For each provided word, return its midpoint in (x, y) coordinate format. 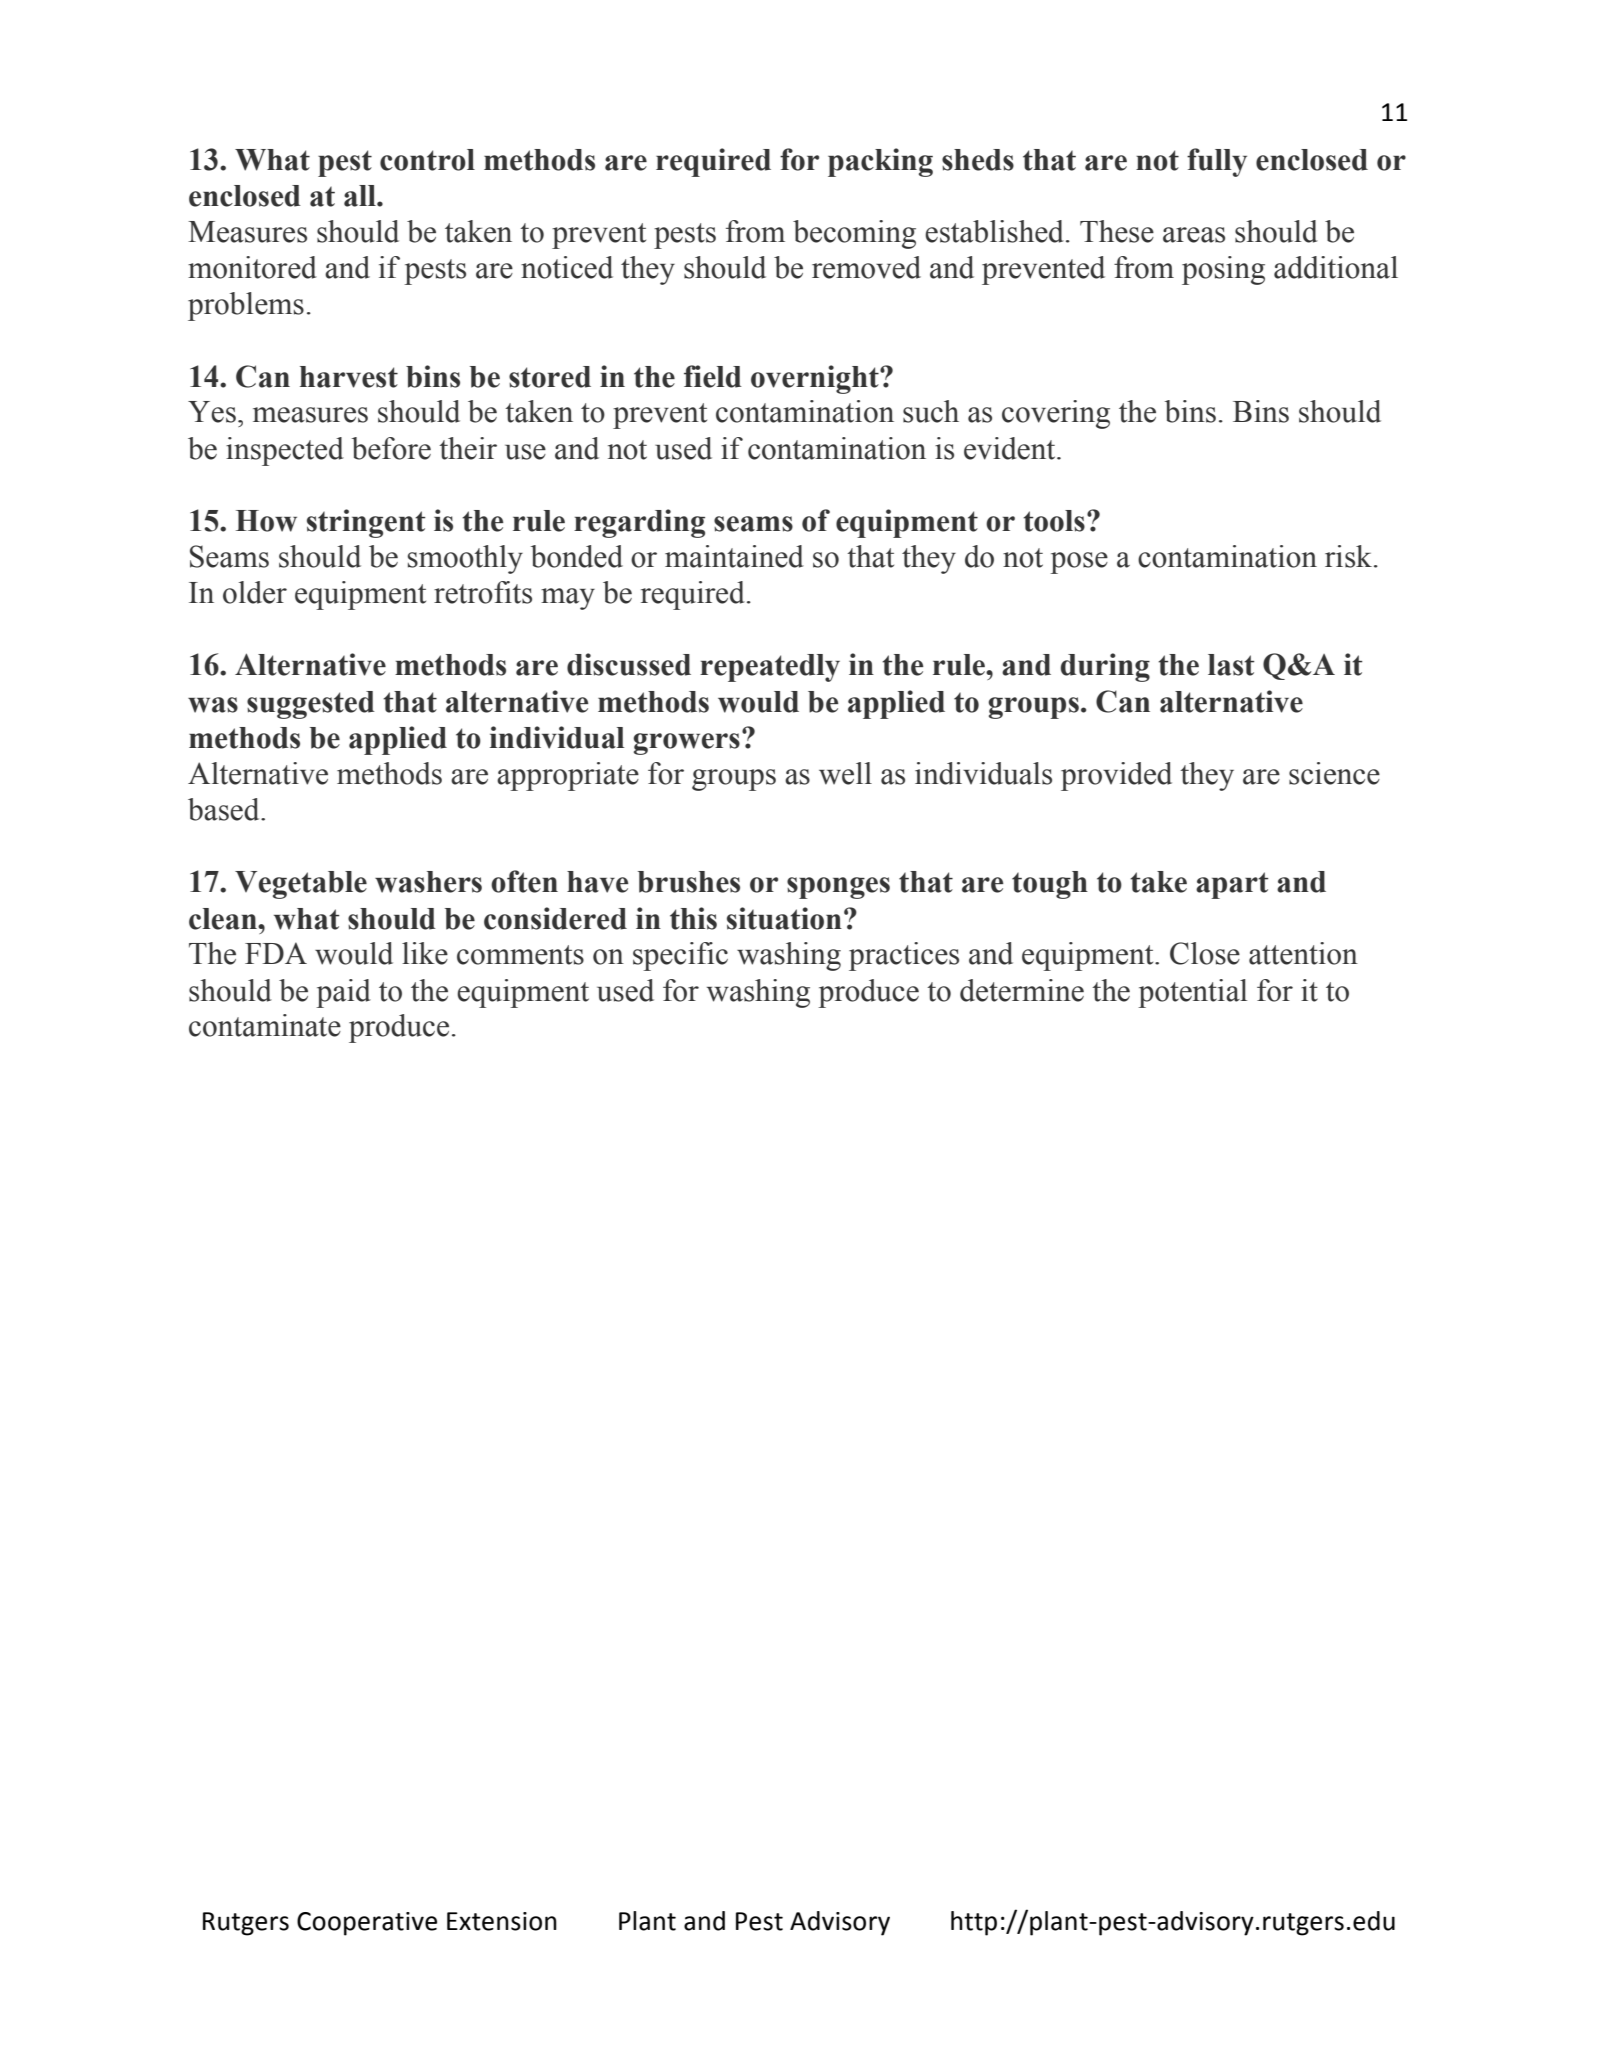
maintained (734, 556)
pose (1079, 563)
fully (1217, 162)
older (255, 592)
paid (343, 993)
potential (1192, 993)
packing (880, 162)
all (361, 196)
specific (680, 956)
